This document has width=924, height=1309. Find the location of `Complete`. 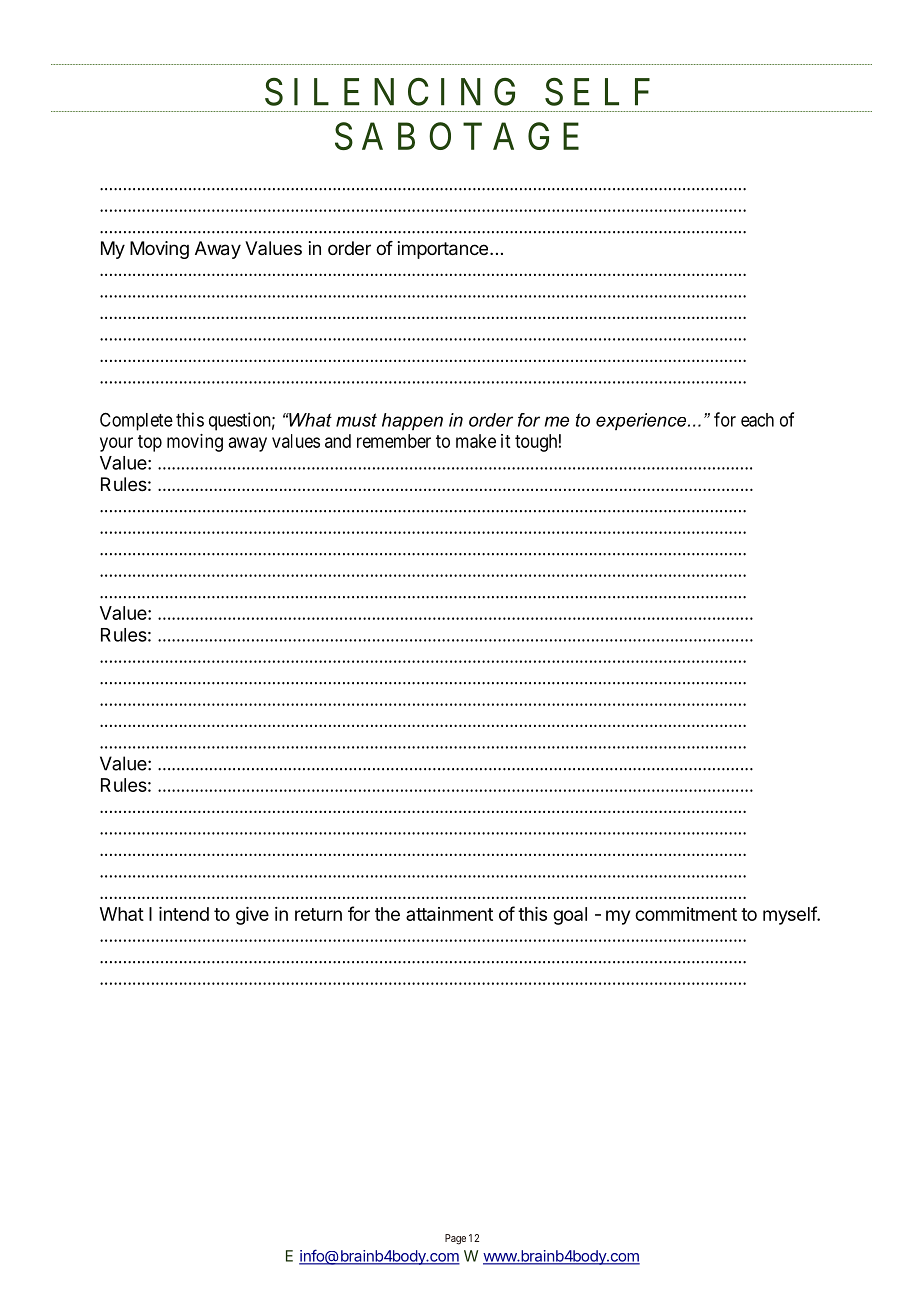

Complete is located at coordinates (136, 421).
